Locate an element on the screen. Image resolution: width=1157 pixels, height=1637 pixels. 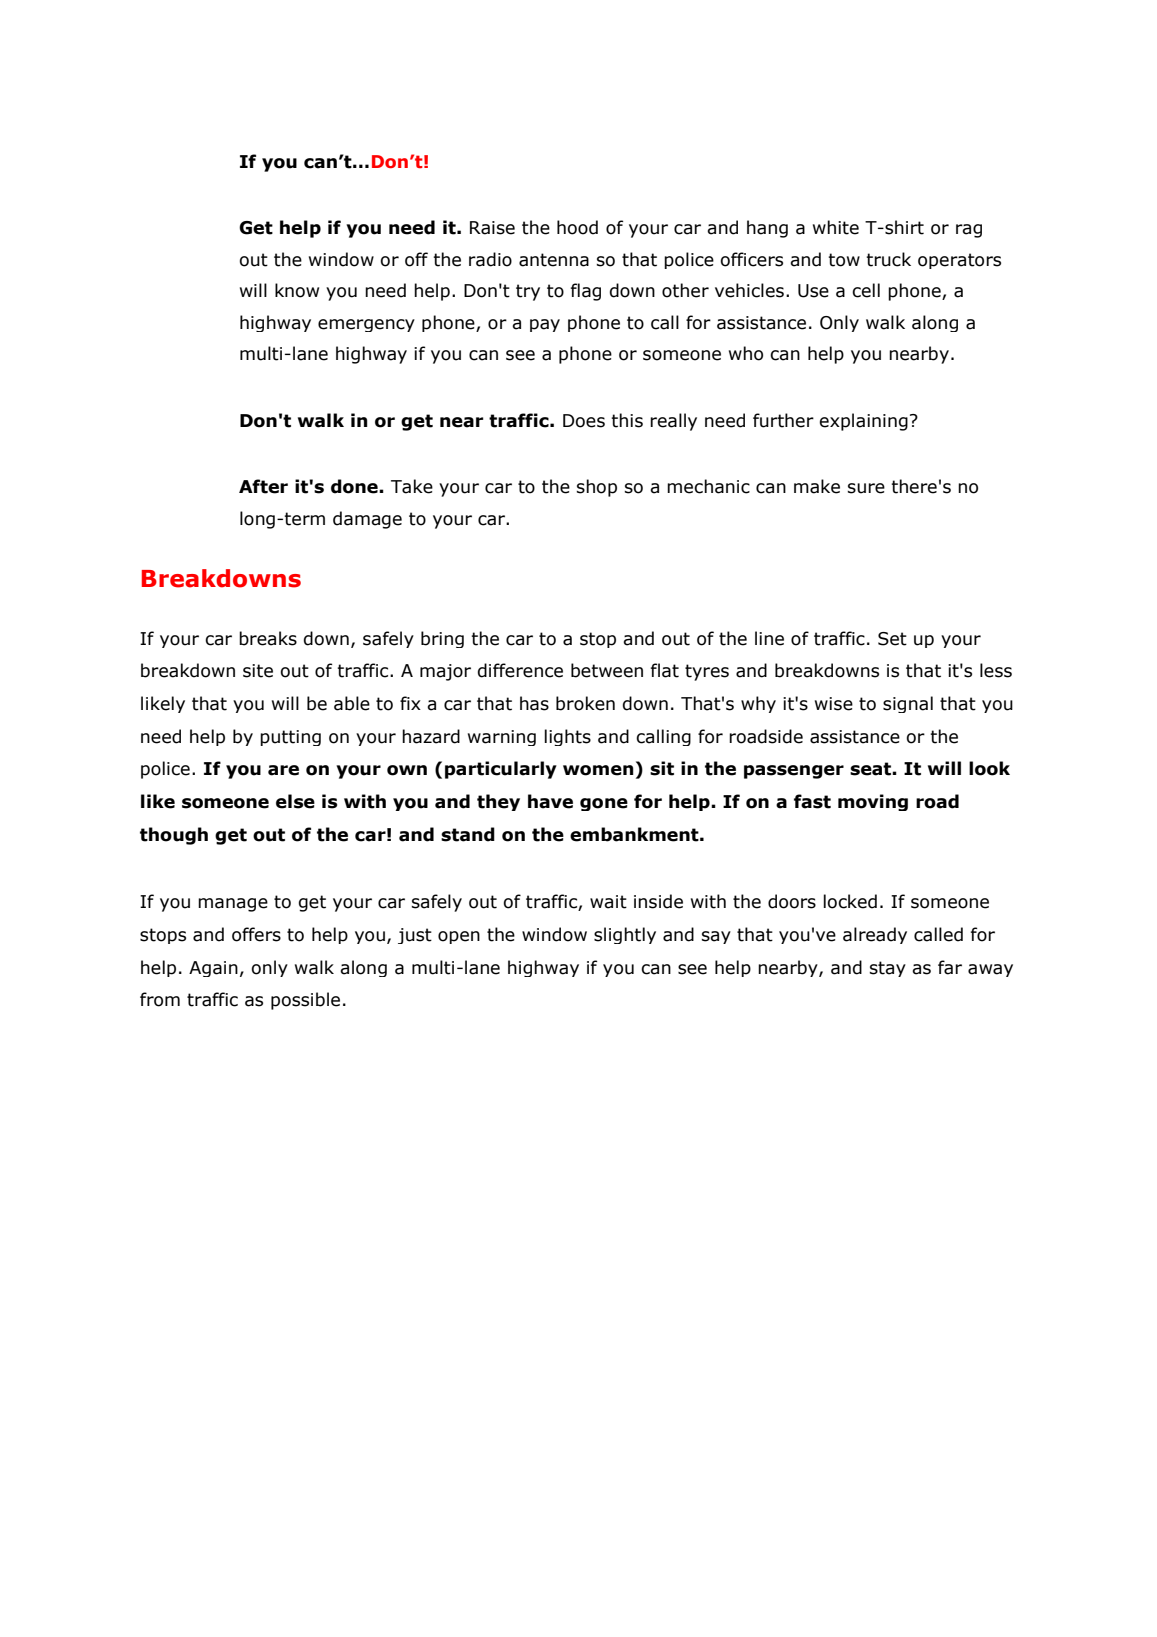
know is located at coordinates (297, 290).
